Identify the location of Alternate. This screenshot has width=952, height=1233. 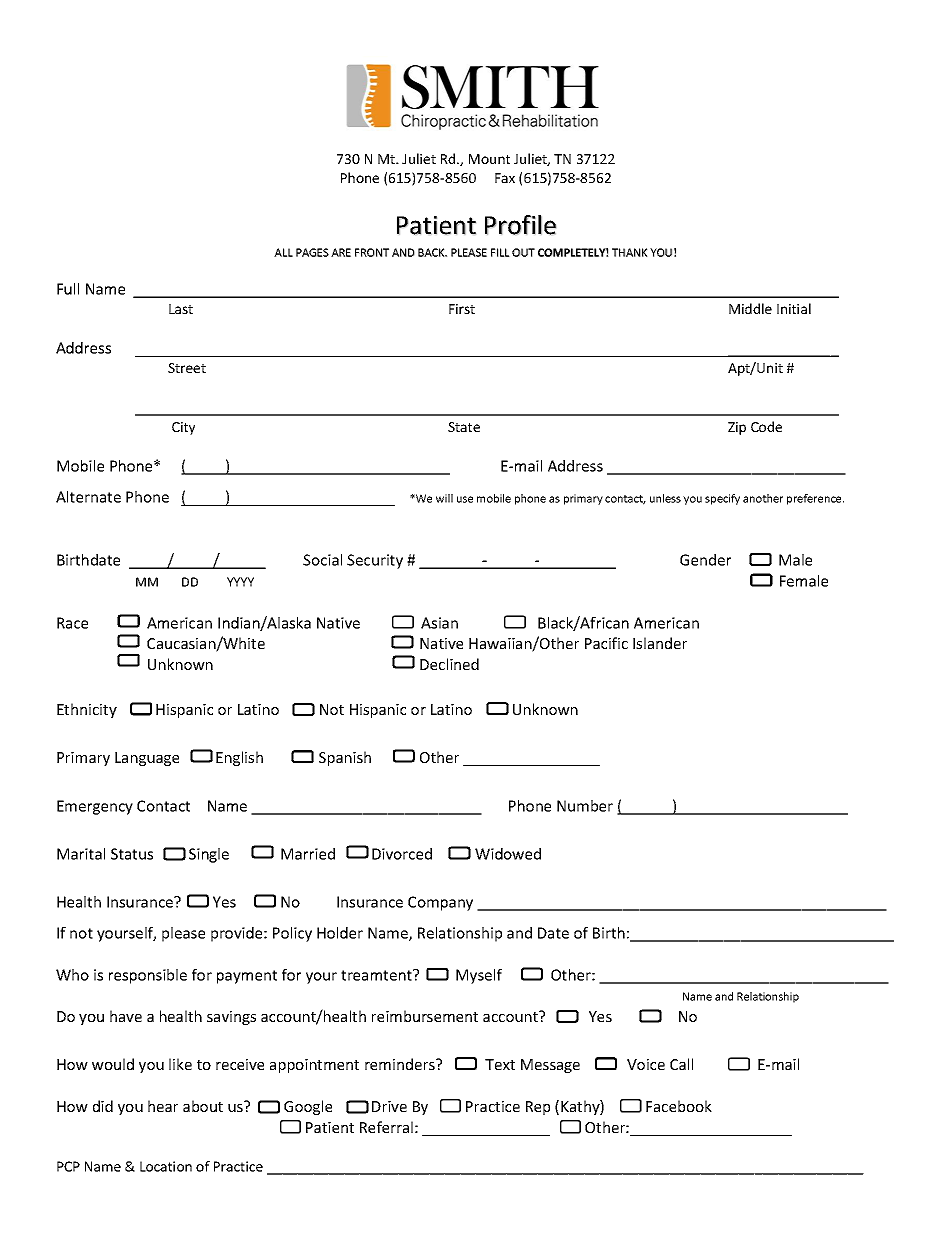
(88, 497).
